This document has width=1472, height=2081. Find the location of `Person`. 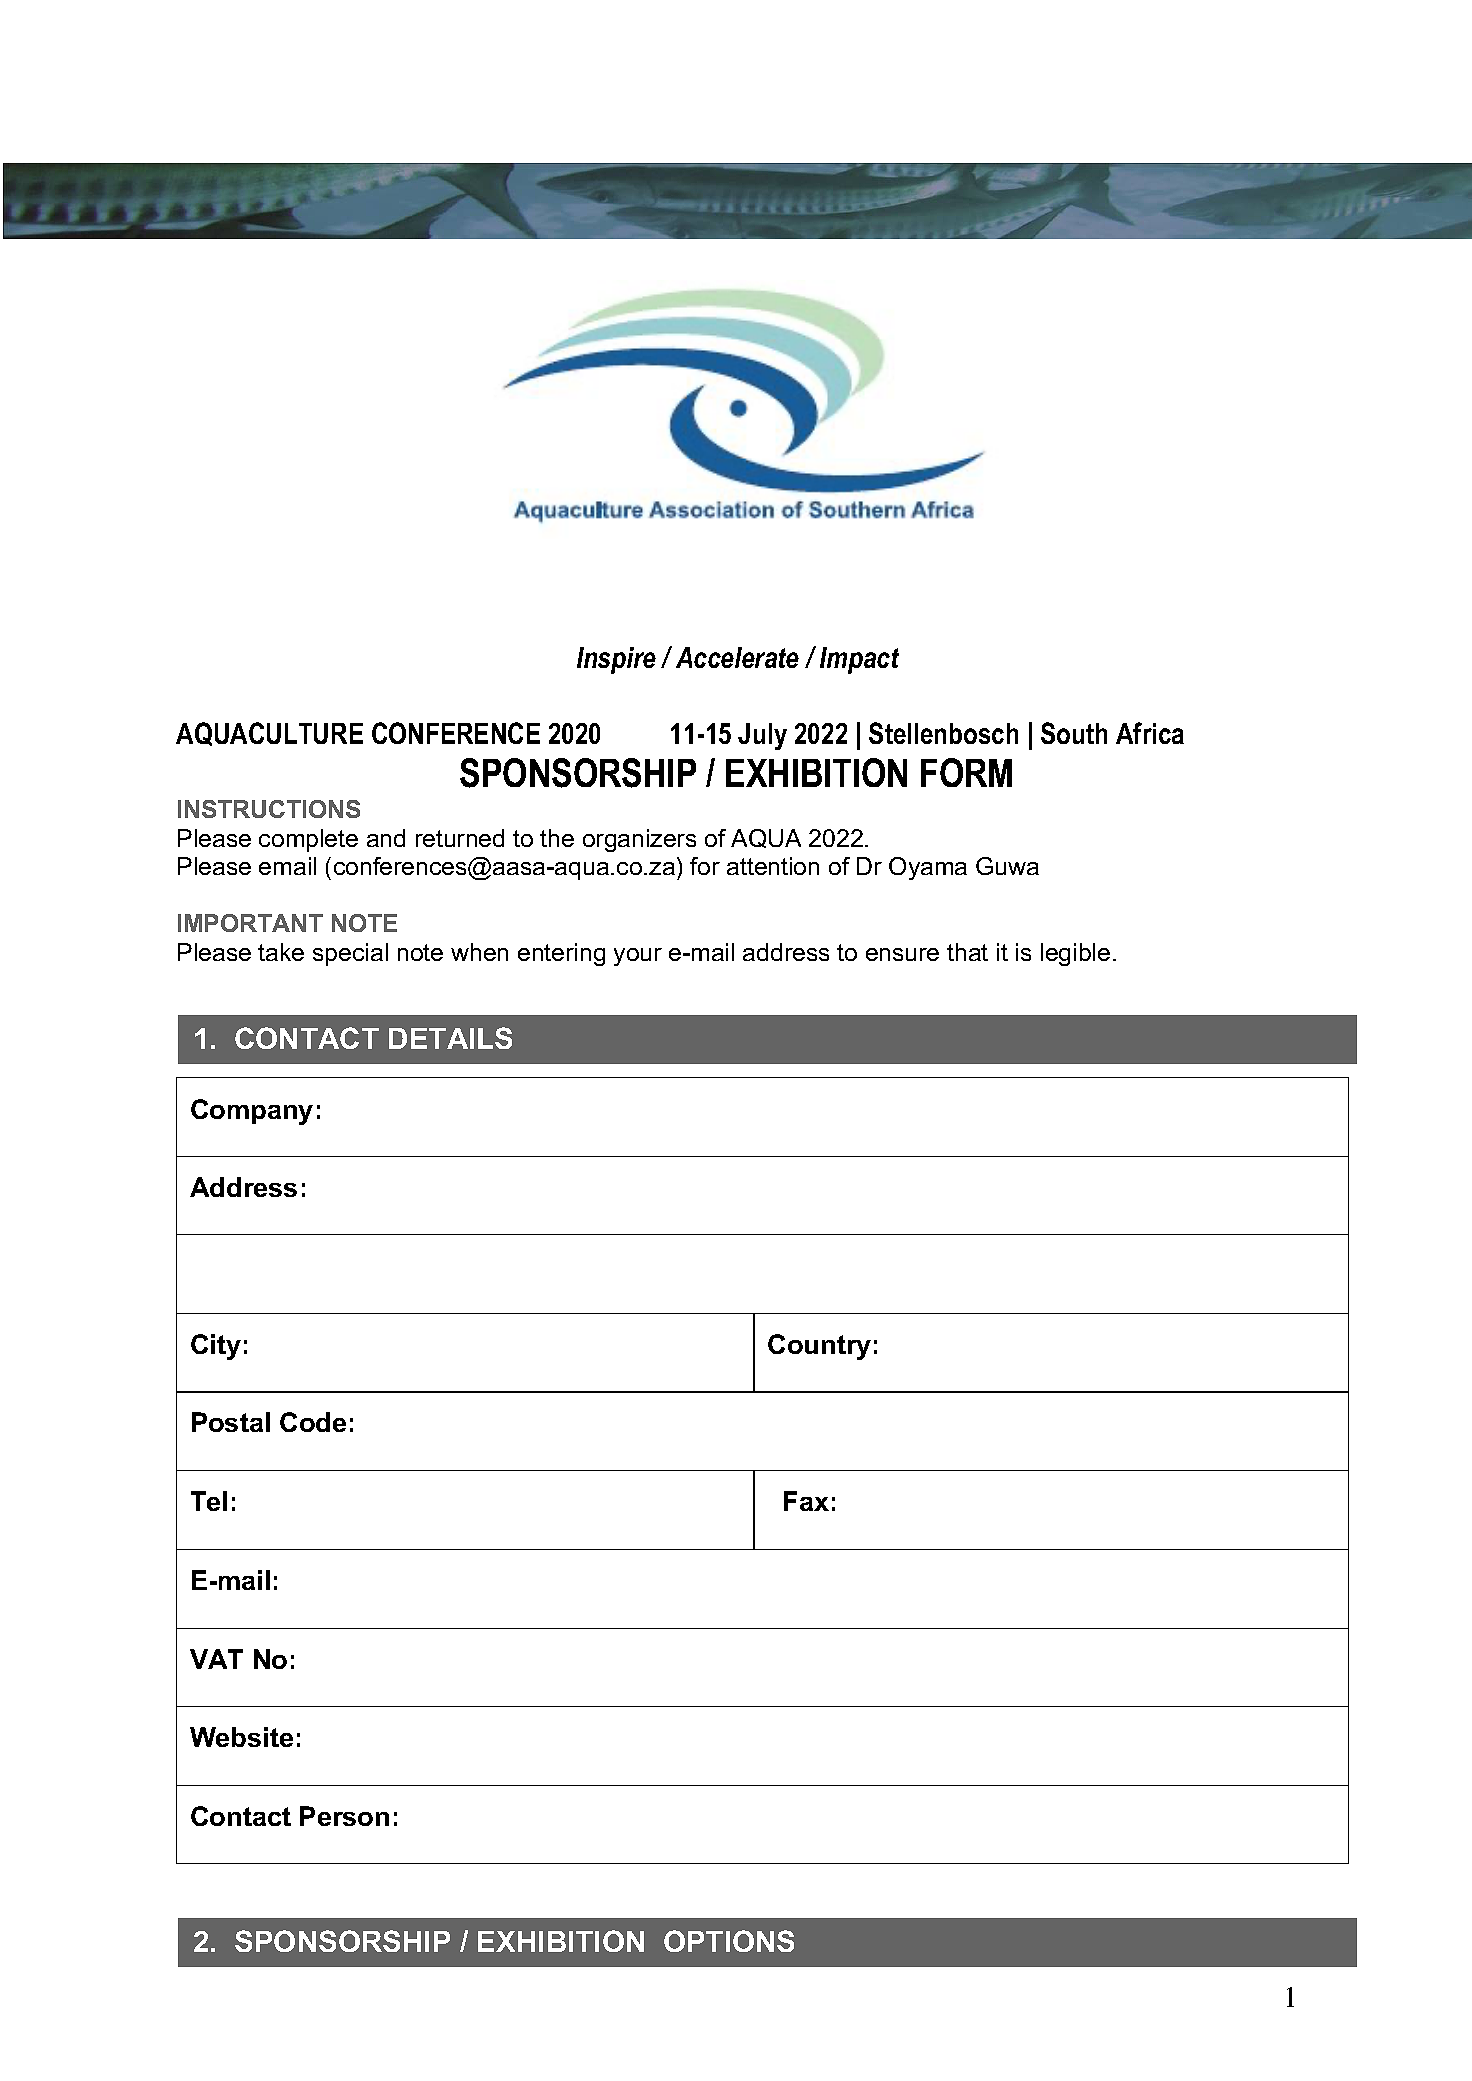

Person is located at coordinates (344, 1816).
